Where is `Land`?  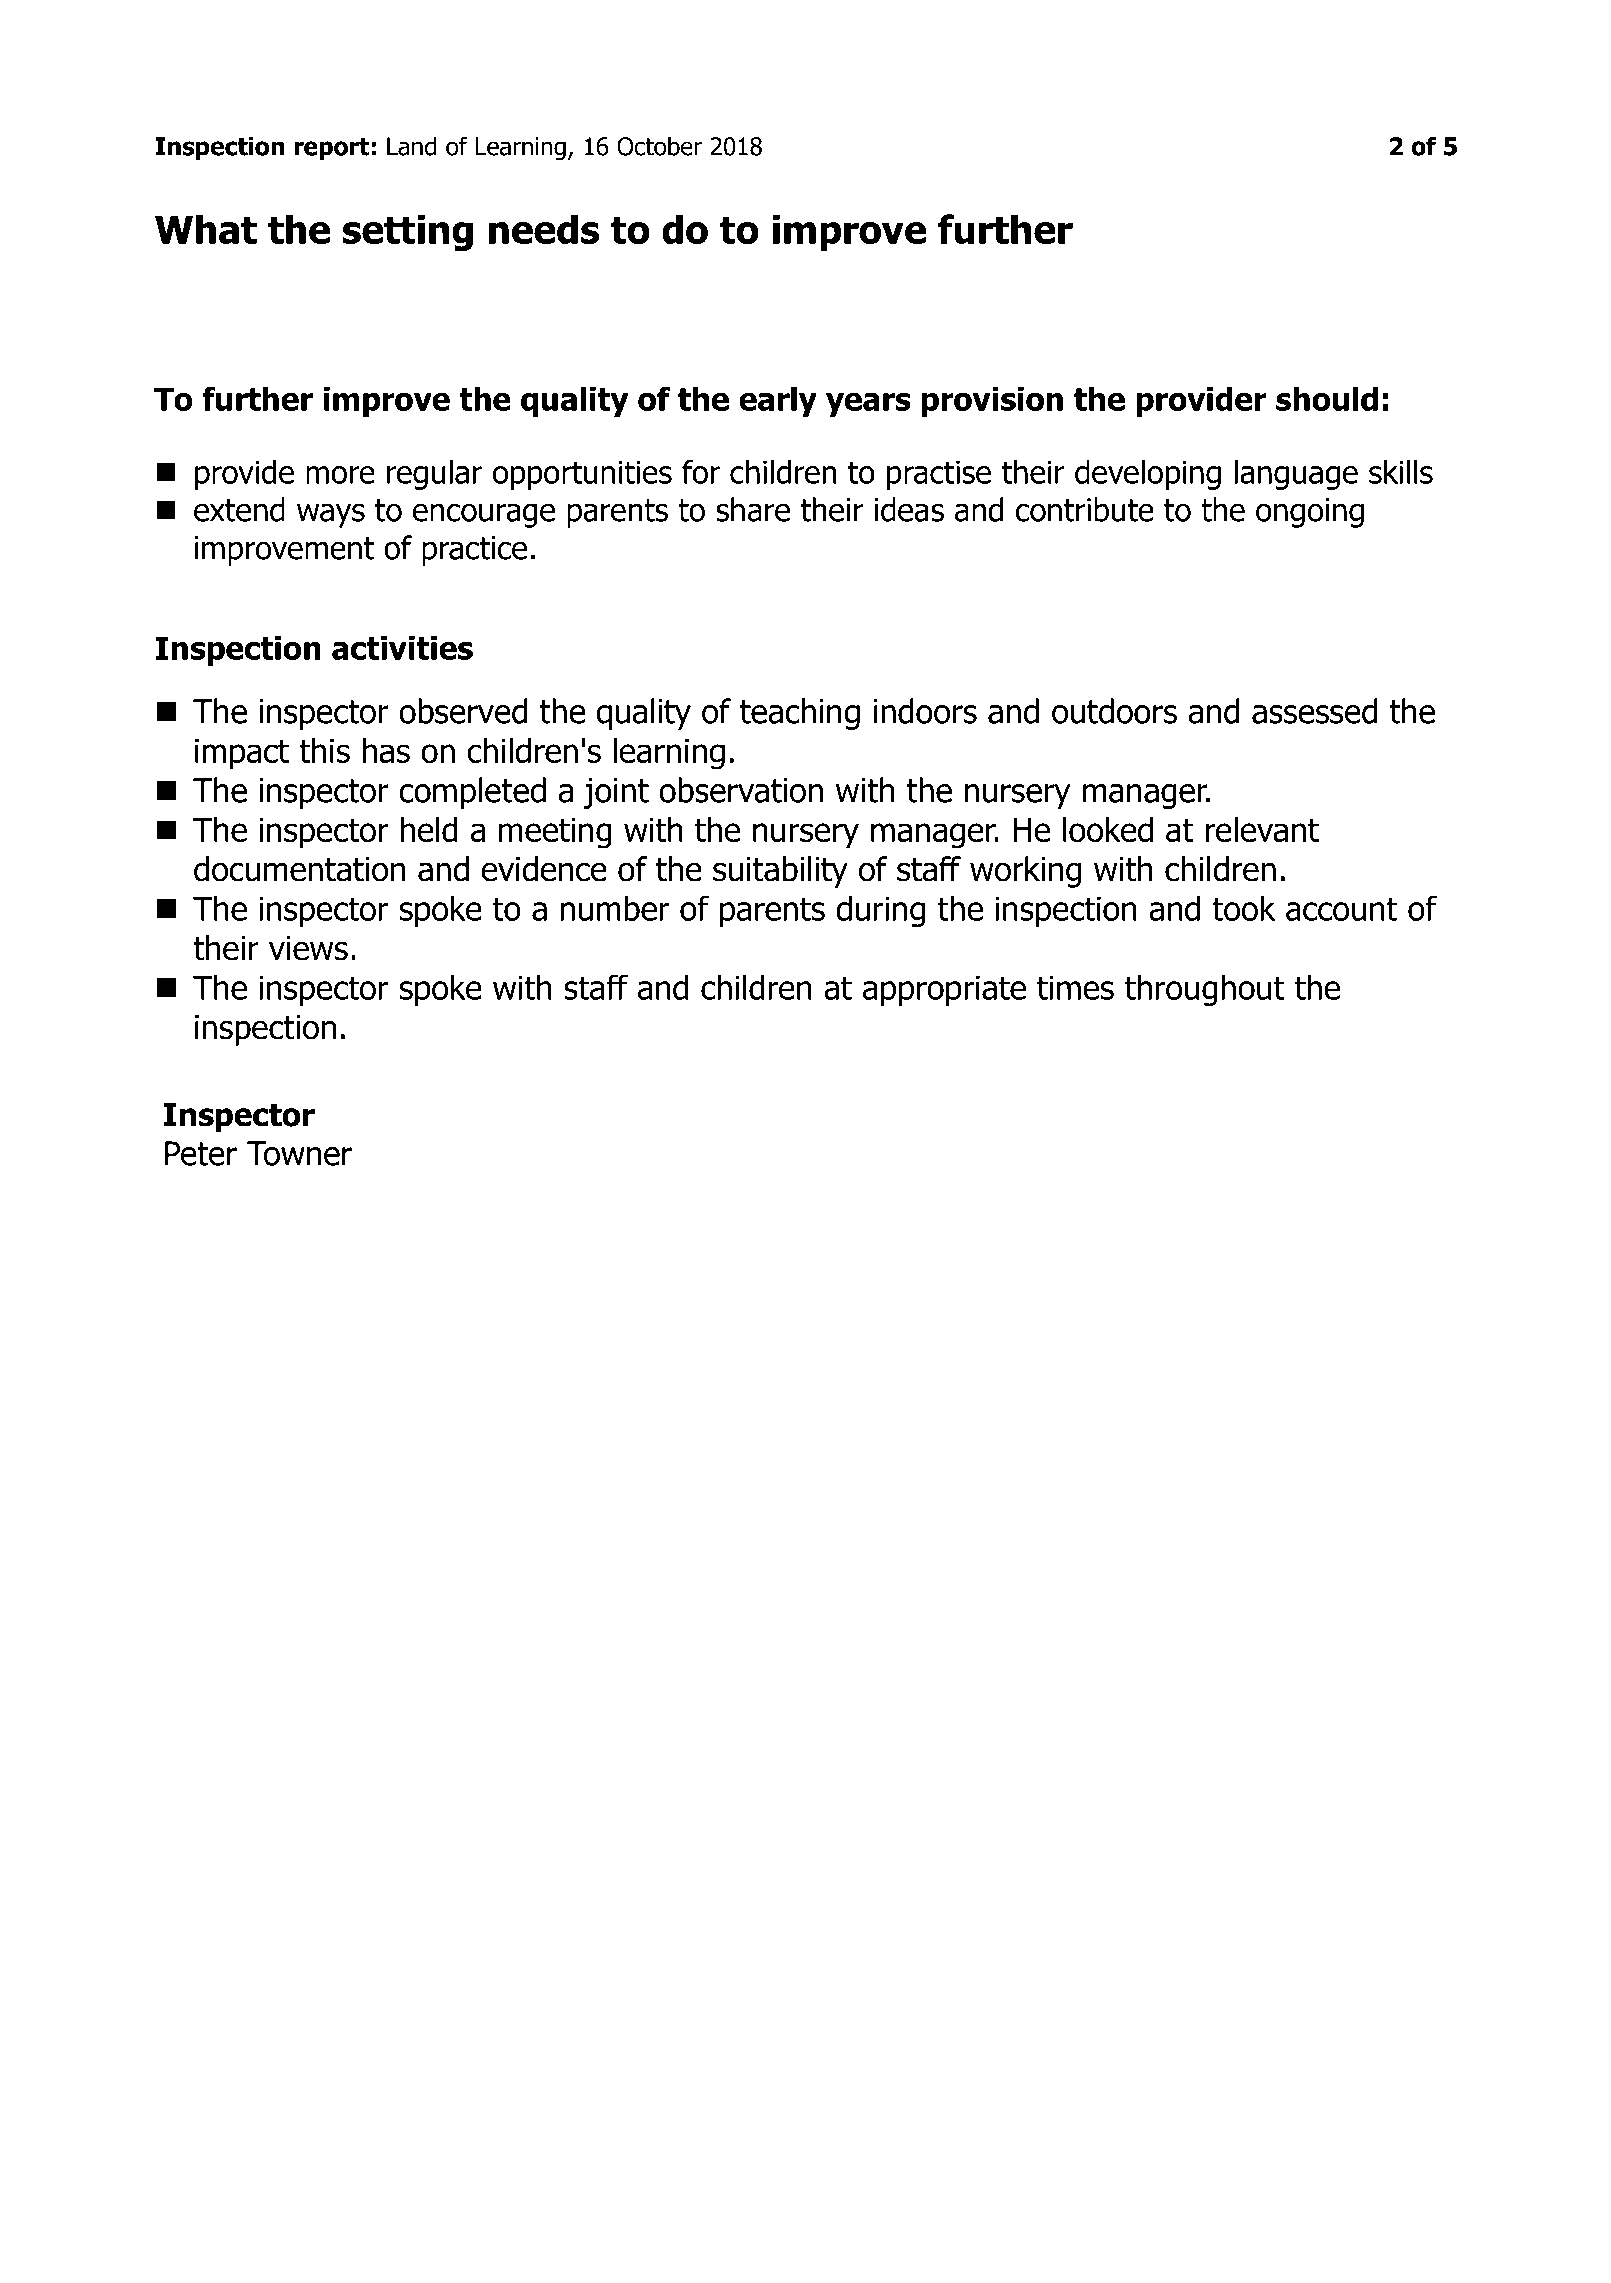 Land is located at coordinates (411, 146).
